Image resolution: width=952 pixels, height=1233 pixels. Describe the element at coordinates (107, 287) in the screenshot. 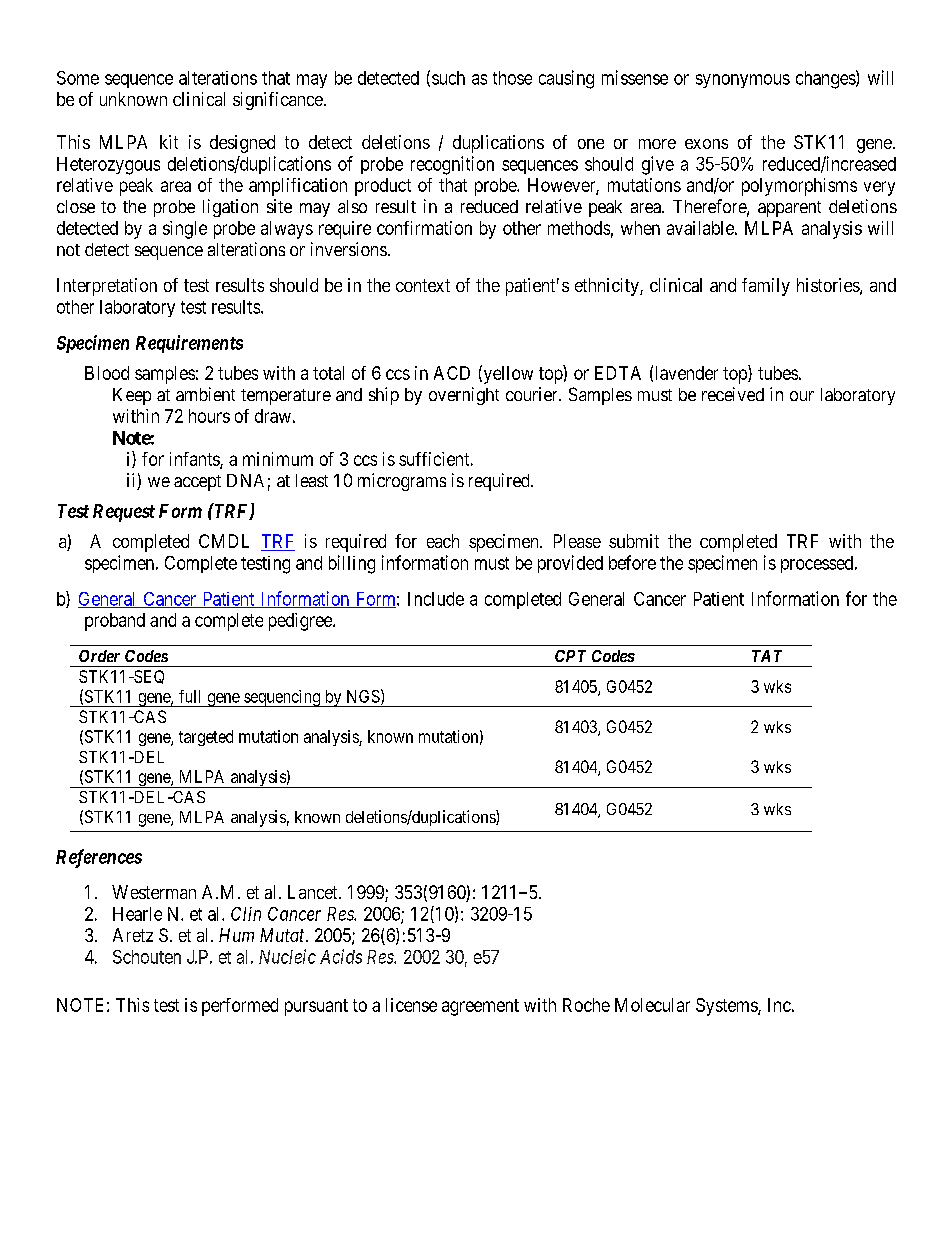

I see `Interpretation` at that location.
